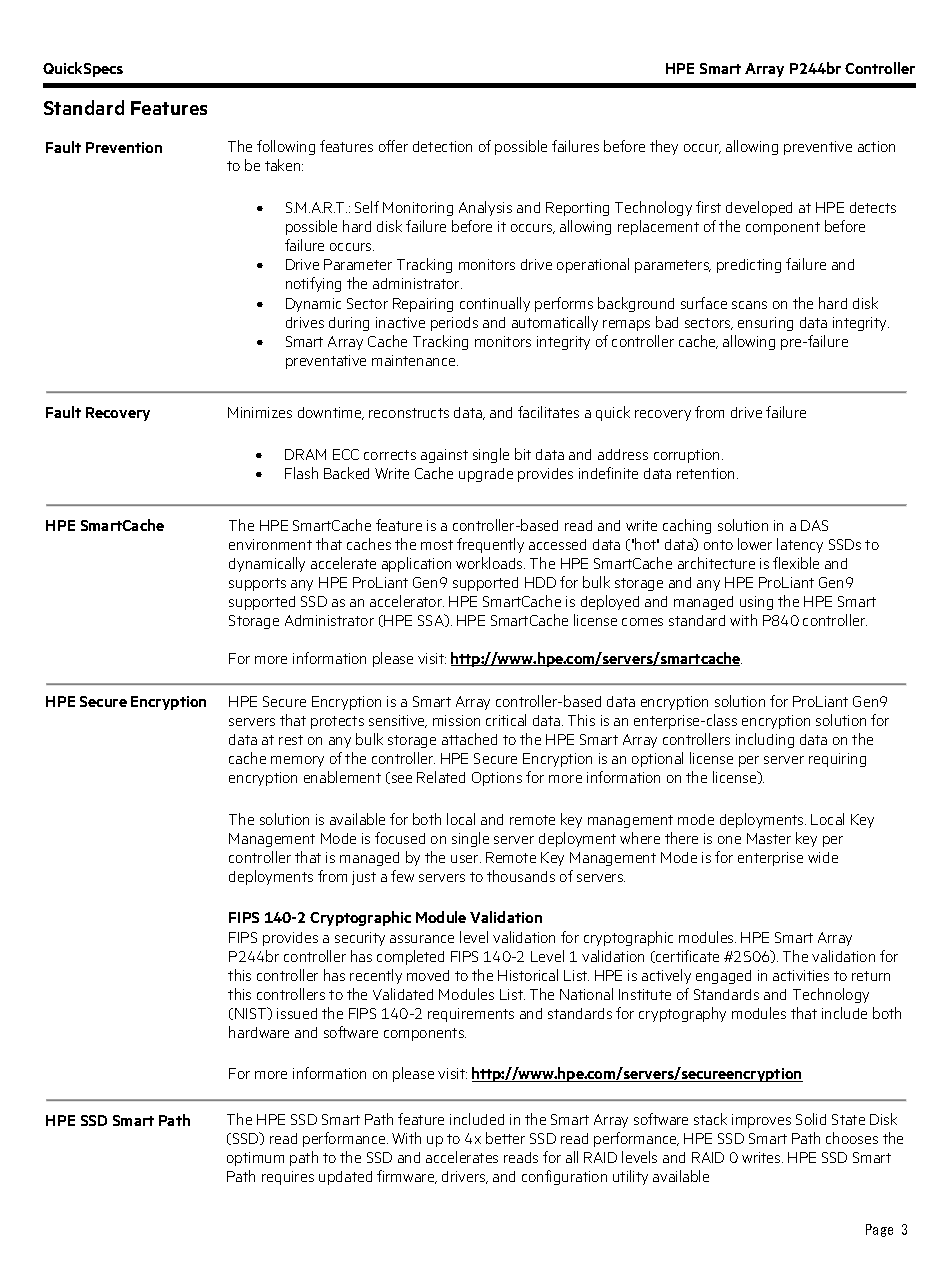 This image has width=952, height=1270. I want to click on taken, so click(284, 165).
